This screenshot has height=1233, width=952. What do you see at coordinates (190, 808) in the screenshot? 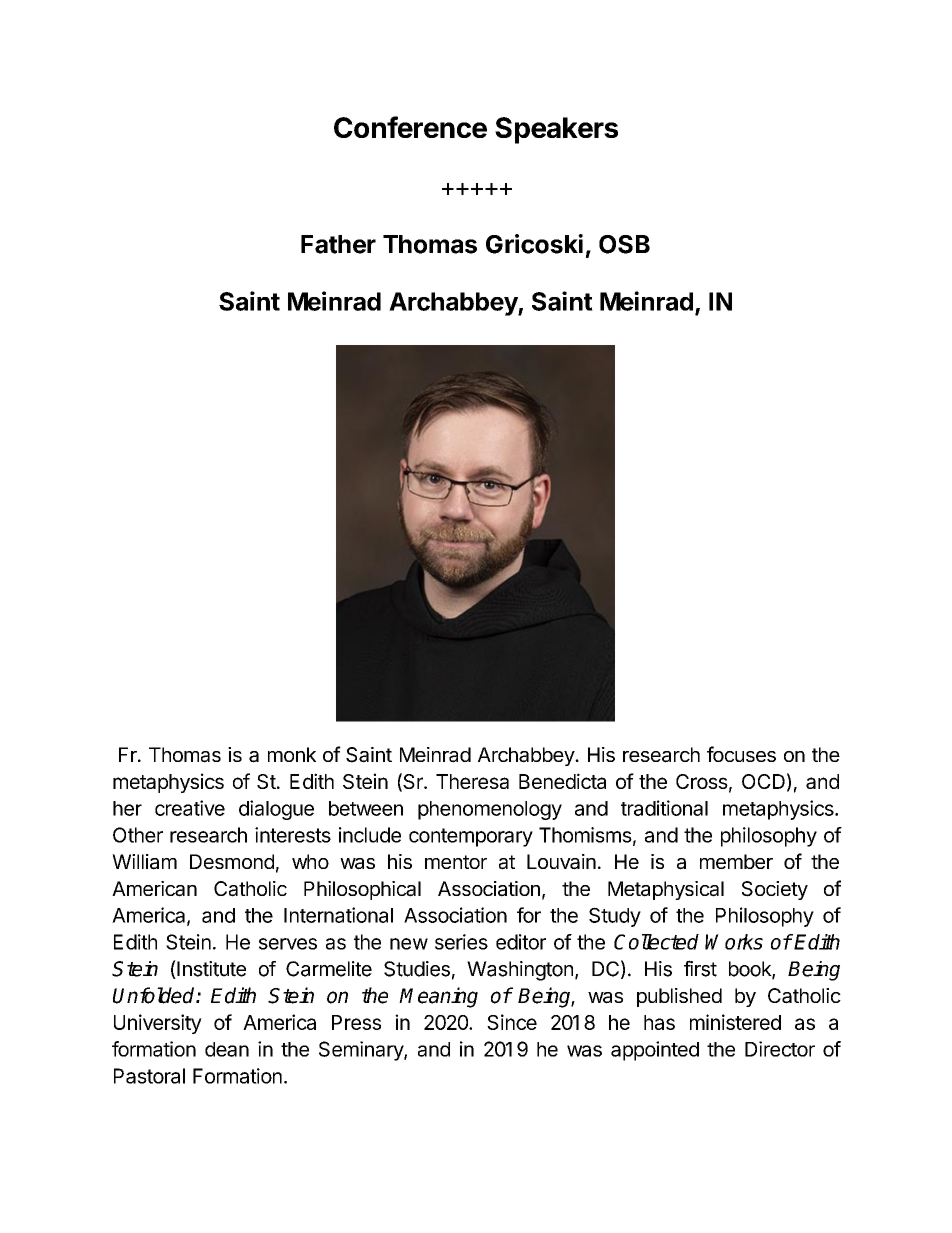
I see `creative` at bounding box center [190, 808].
